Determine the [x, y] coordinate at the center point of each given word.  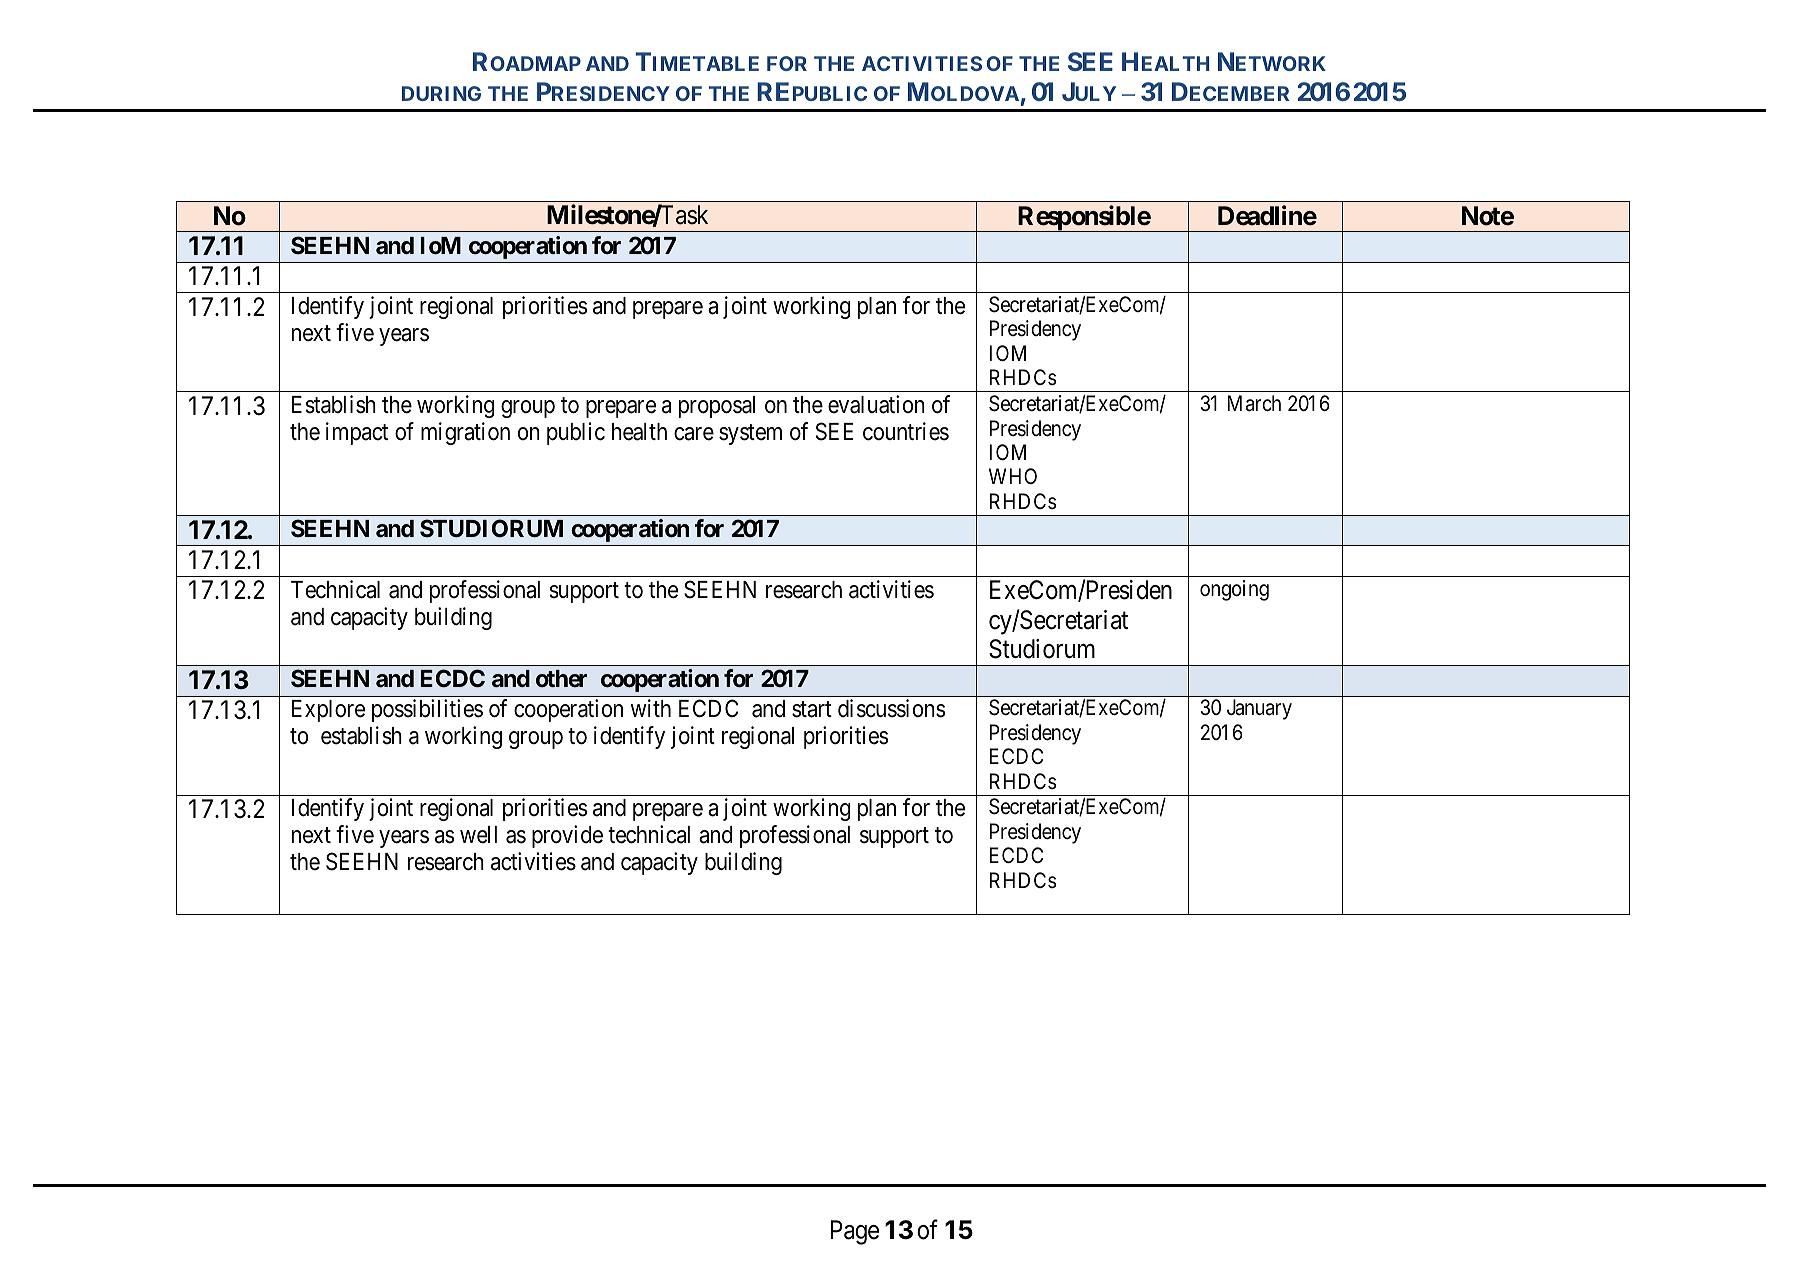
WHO [1013, 476]
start [812, 710]
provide [567, 836]
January [1259, 709]
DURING [441, 93]
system [750, 434]
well [478, 835]
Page [855, 1232]
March [1254, 403]
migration [465, 433]
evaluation [876, 404]
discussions [891, 708]
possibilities [427, 710]
